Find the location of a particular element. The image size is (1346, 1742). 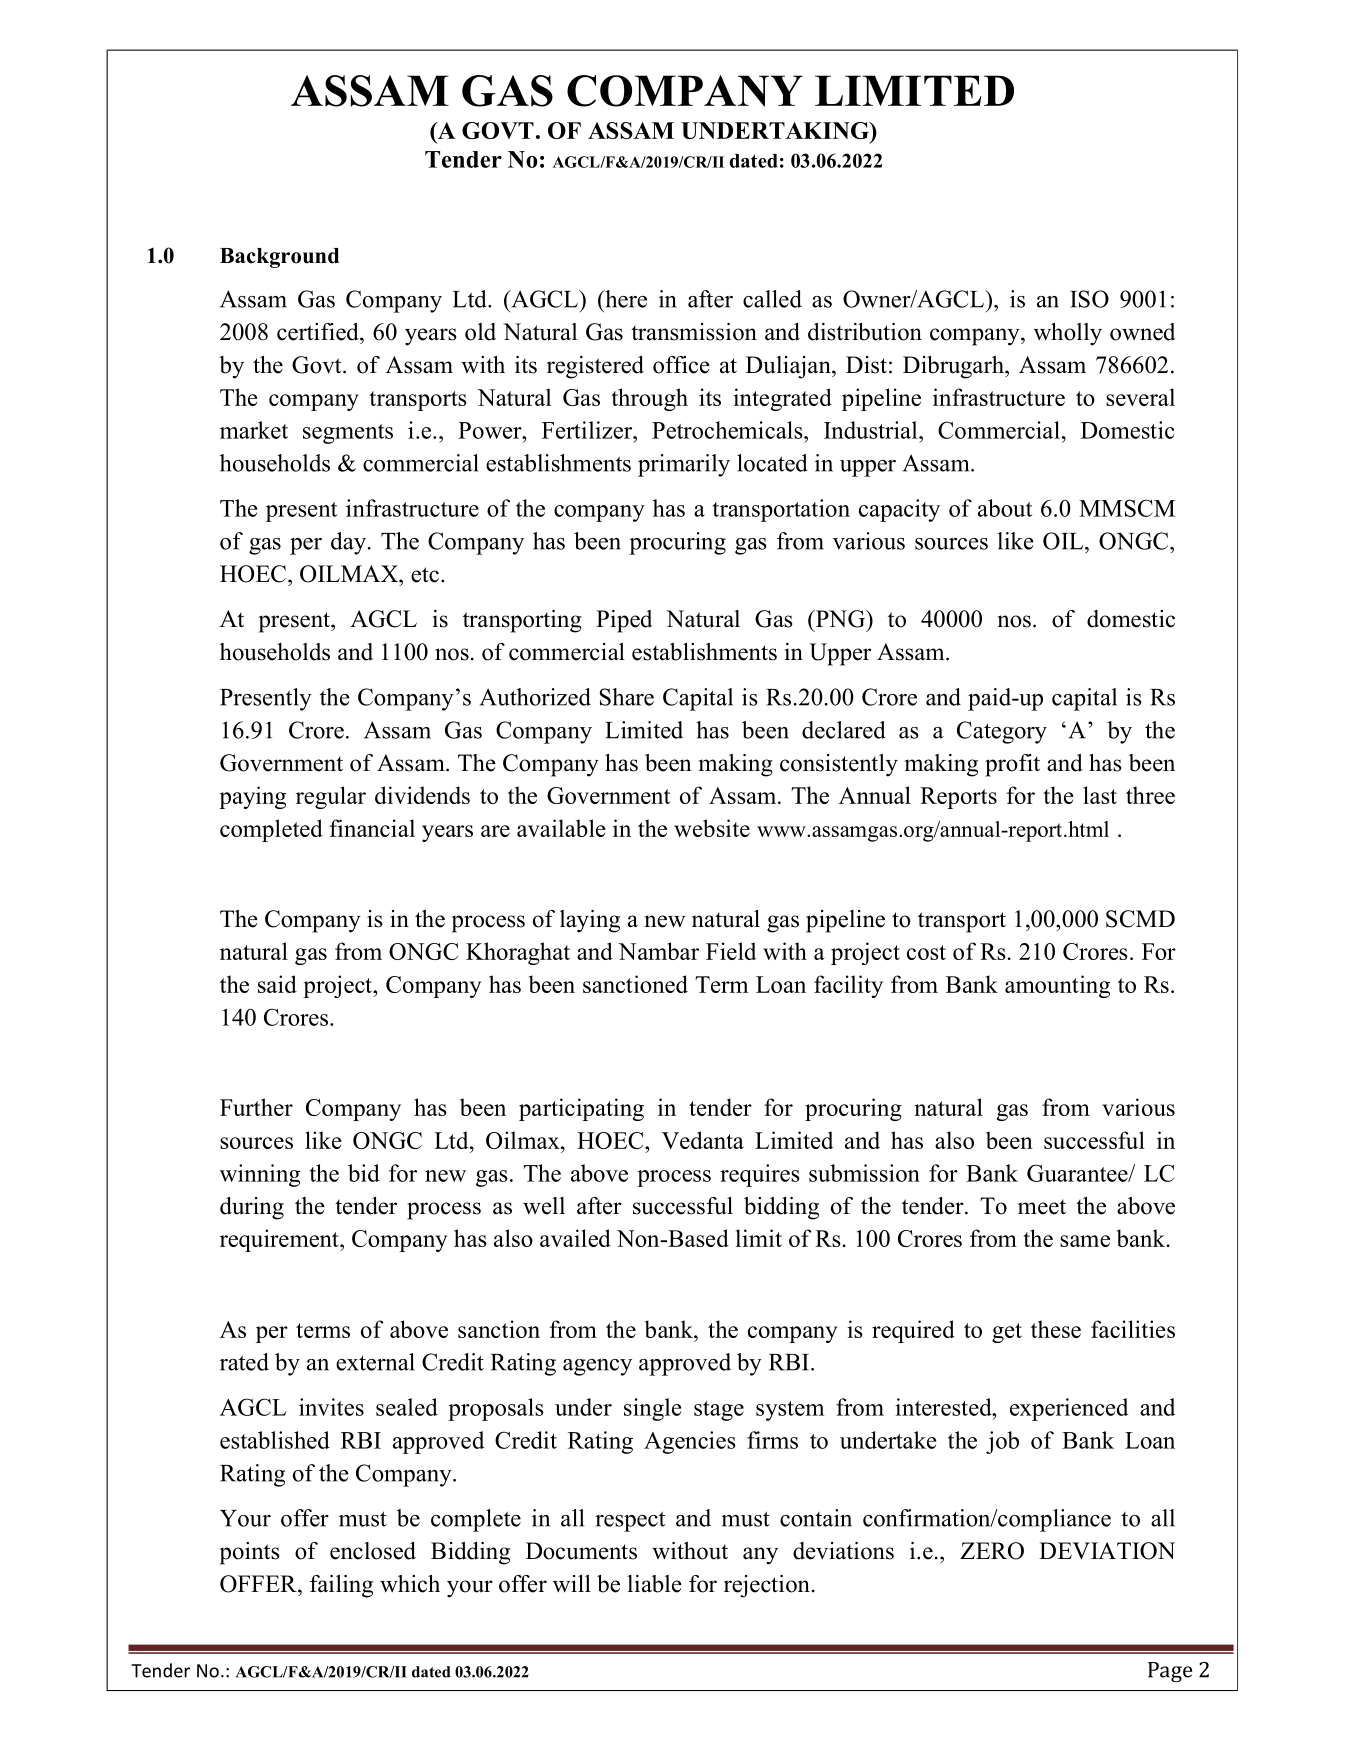

transmission is located at coordinates (694, 332).
